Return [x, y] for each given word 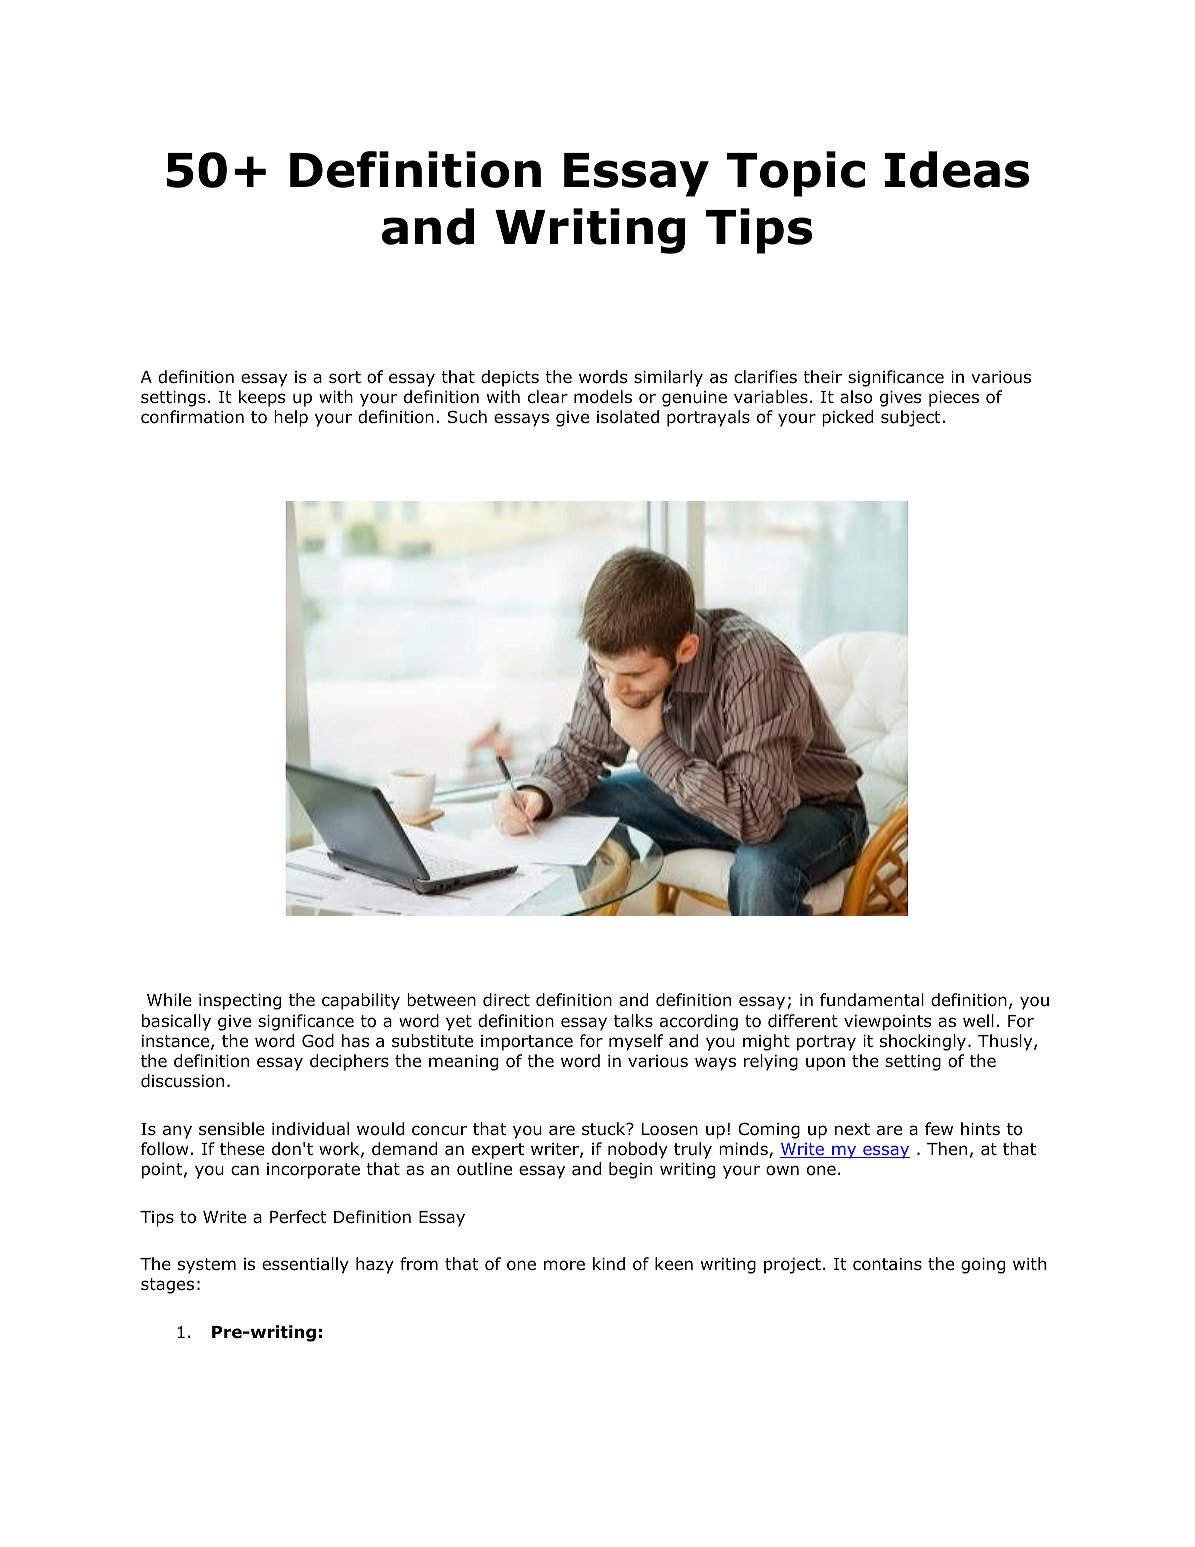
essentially [305, 1265]
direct [506, 1000]
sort [345, 377]
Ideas [957, 169]
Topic [796, 174]
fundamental [872, 1000]
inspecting [240, 1002]
